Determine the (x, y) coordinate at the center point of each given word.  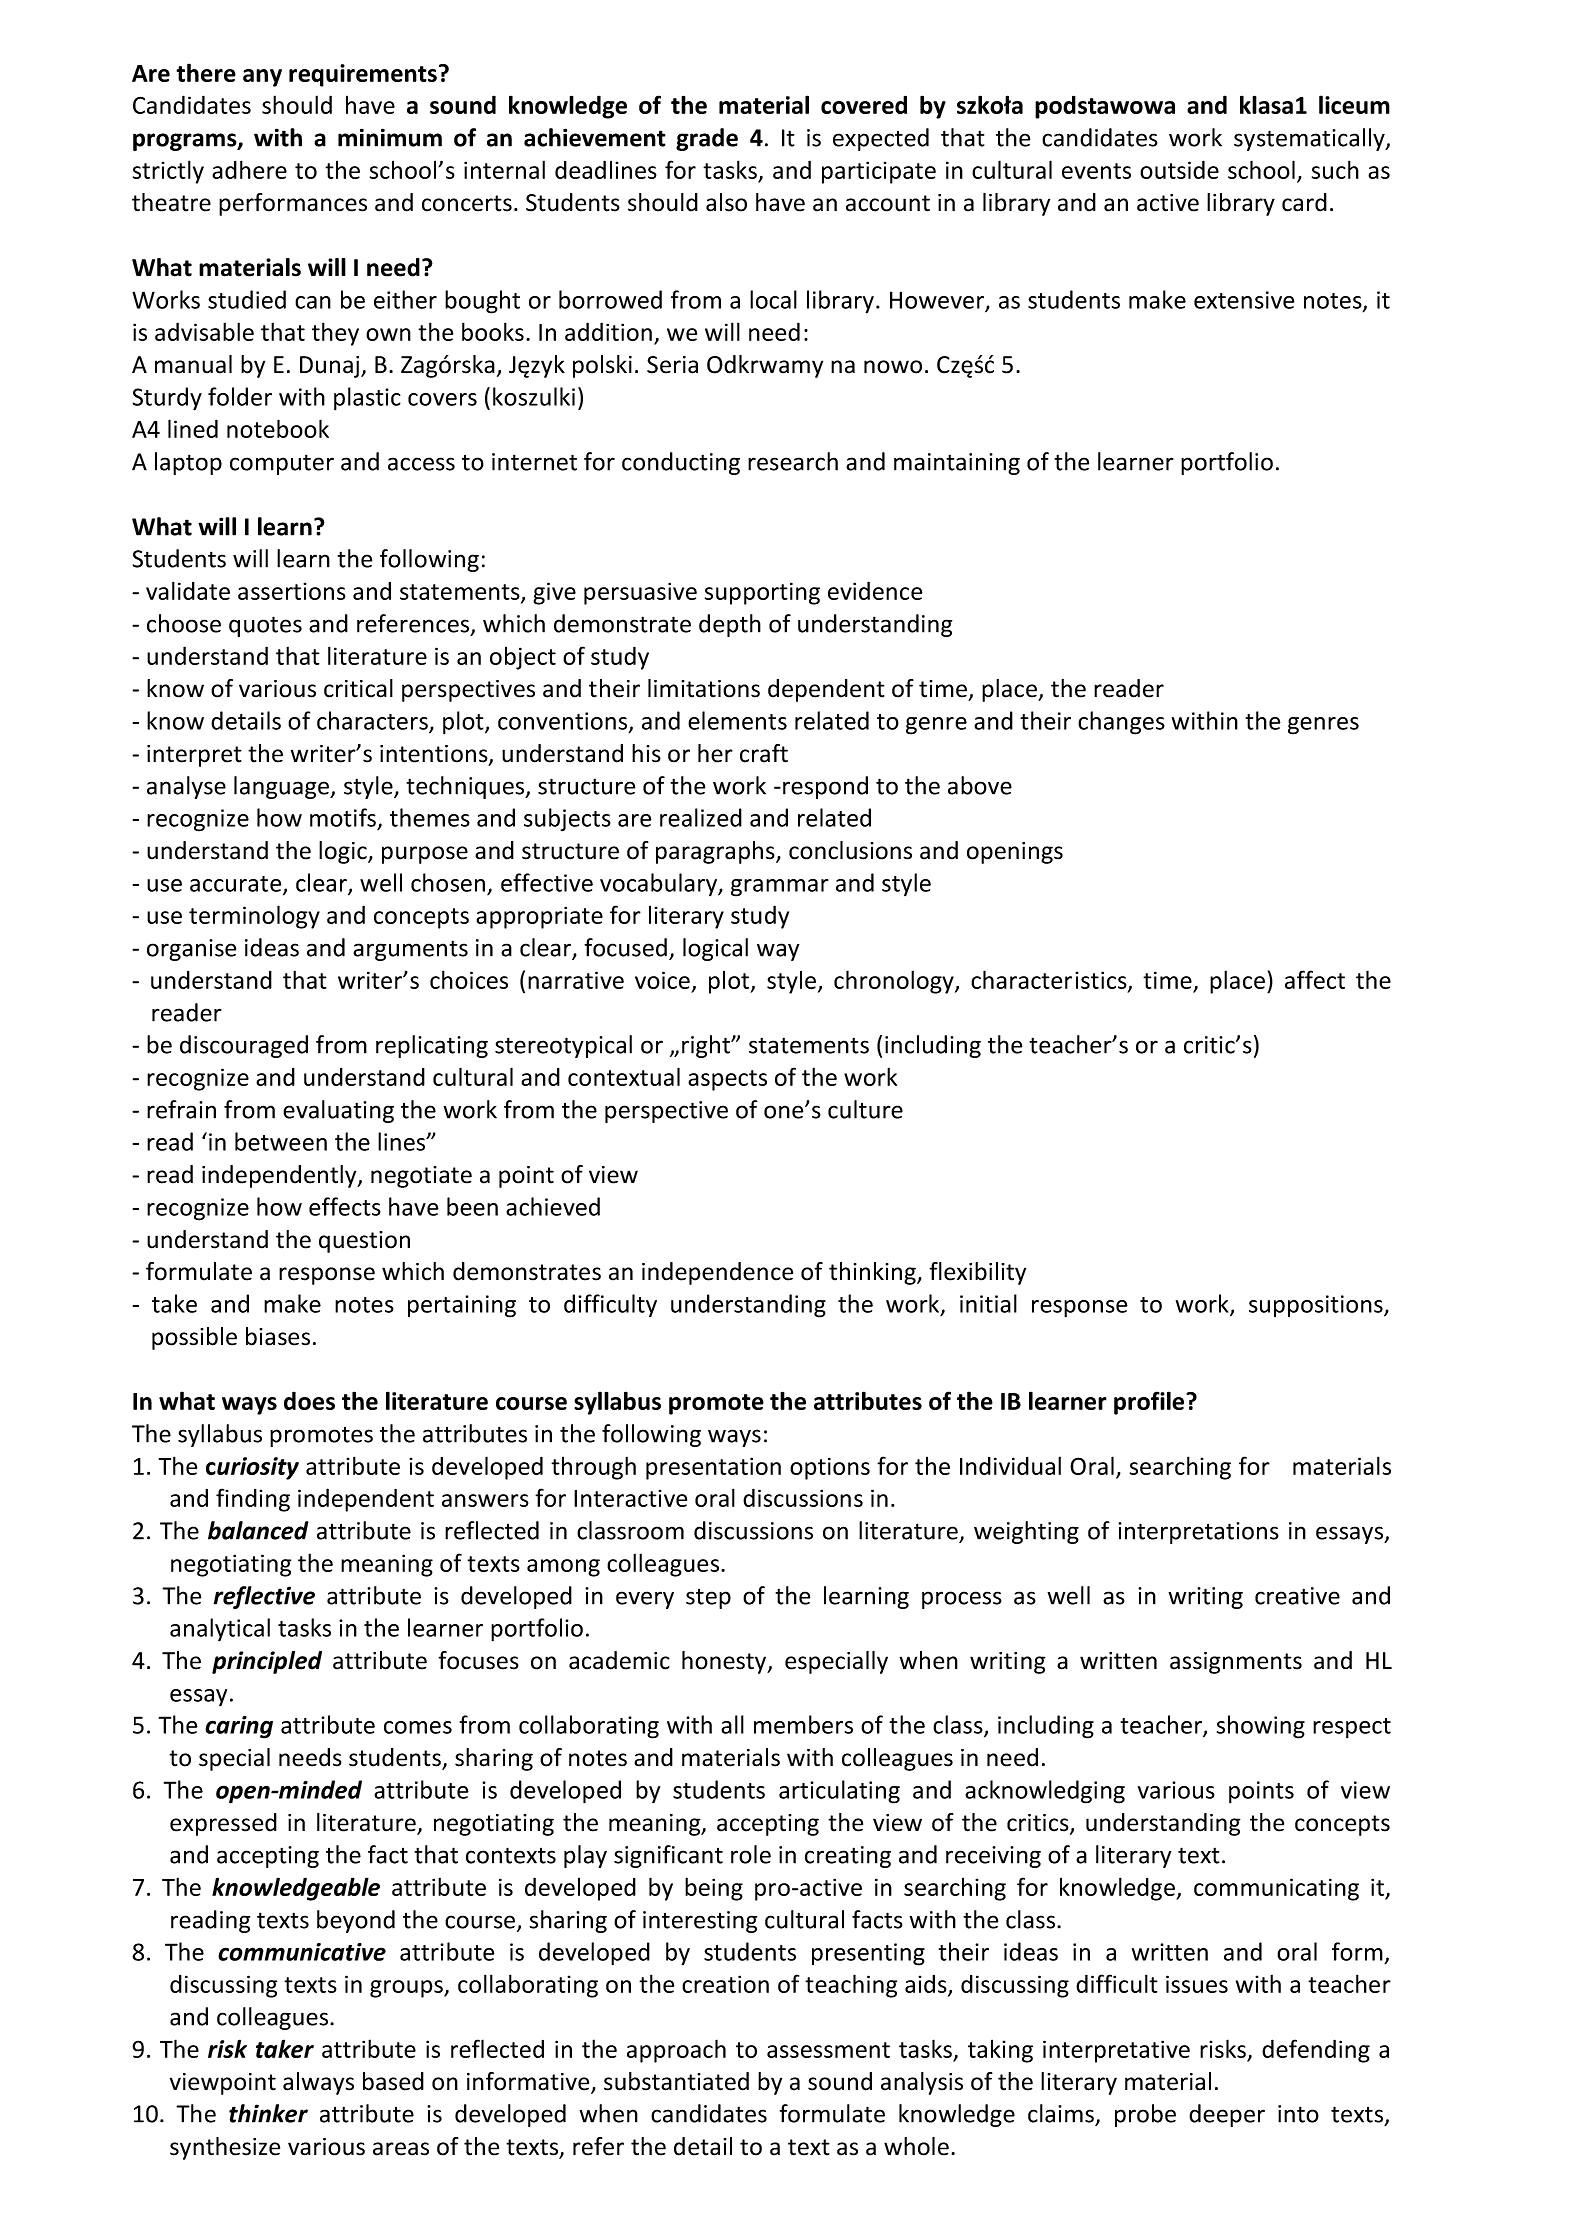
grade (707, 139)
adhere (249, 169)
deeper (1227, 2115)
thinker (268, 2113)
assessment (828, 2050)
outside (1179, 169)
